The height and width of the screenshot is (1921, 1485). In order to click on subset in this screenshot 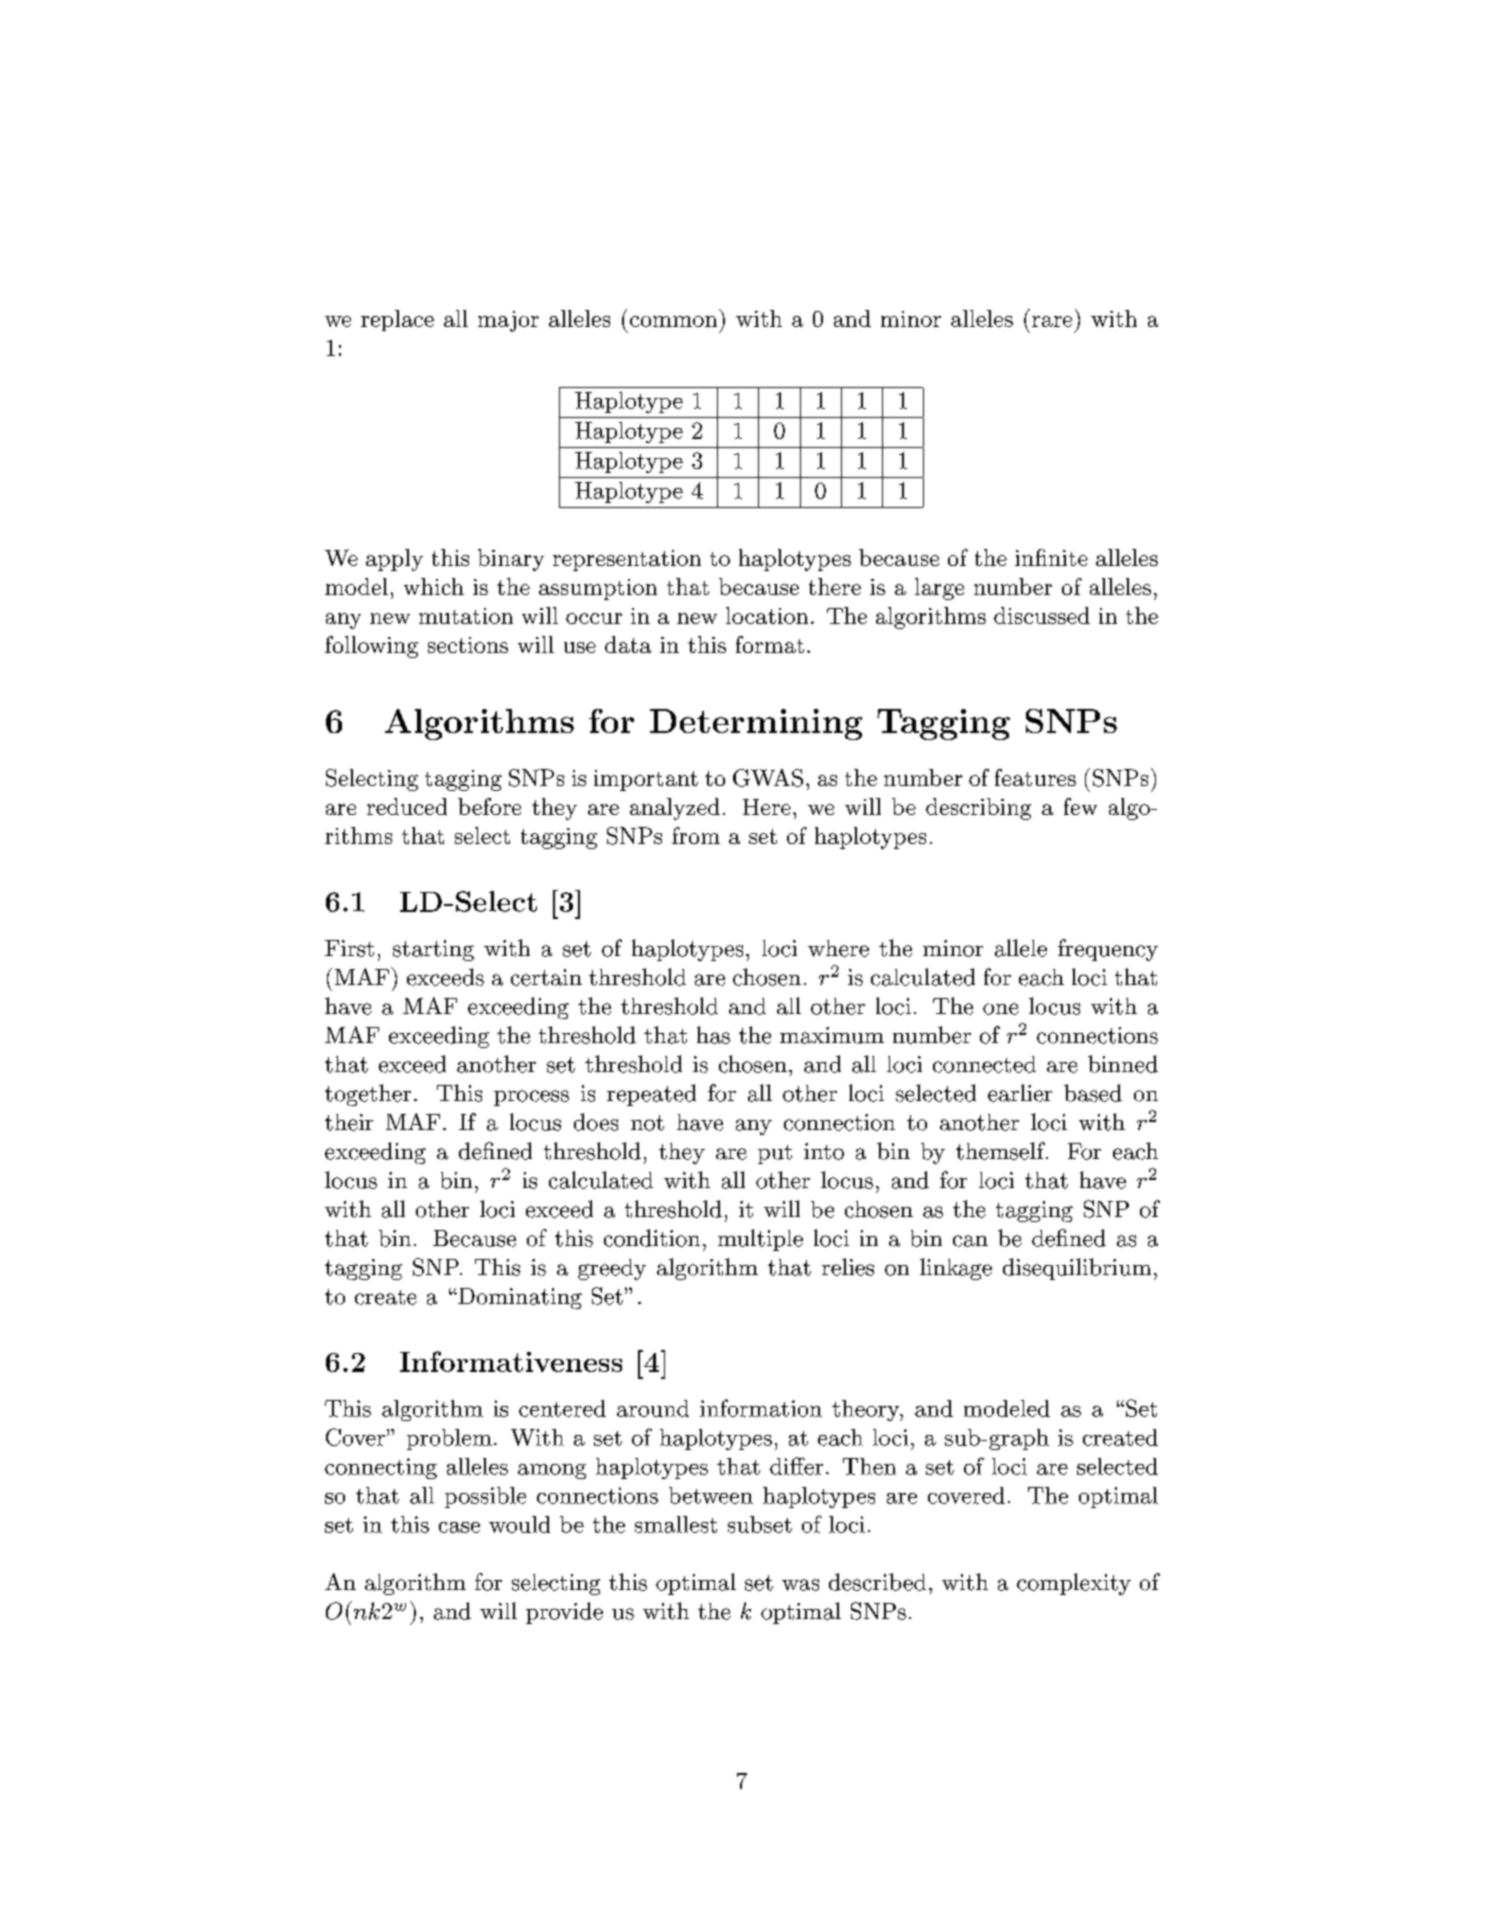, I will do `click(760, 1524)`.
